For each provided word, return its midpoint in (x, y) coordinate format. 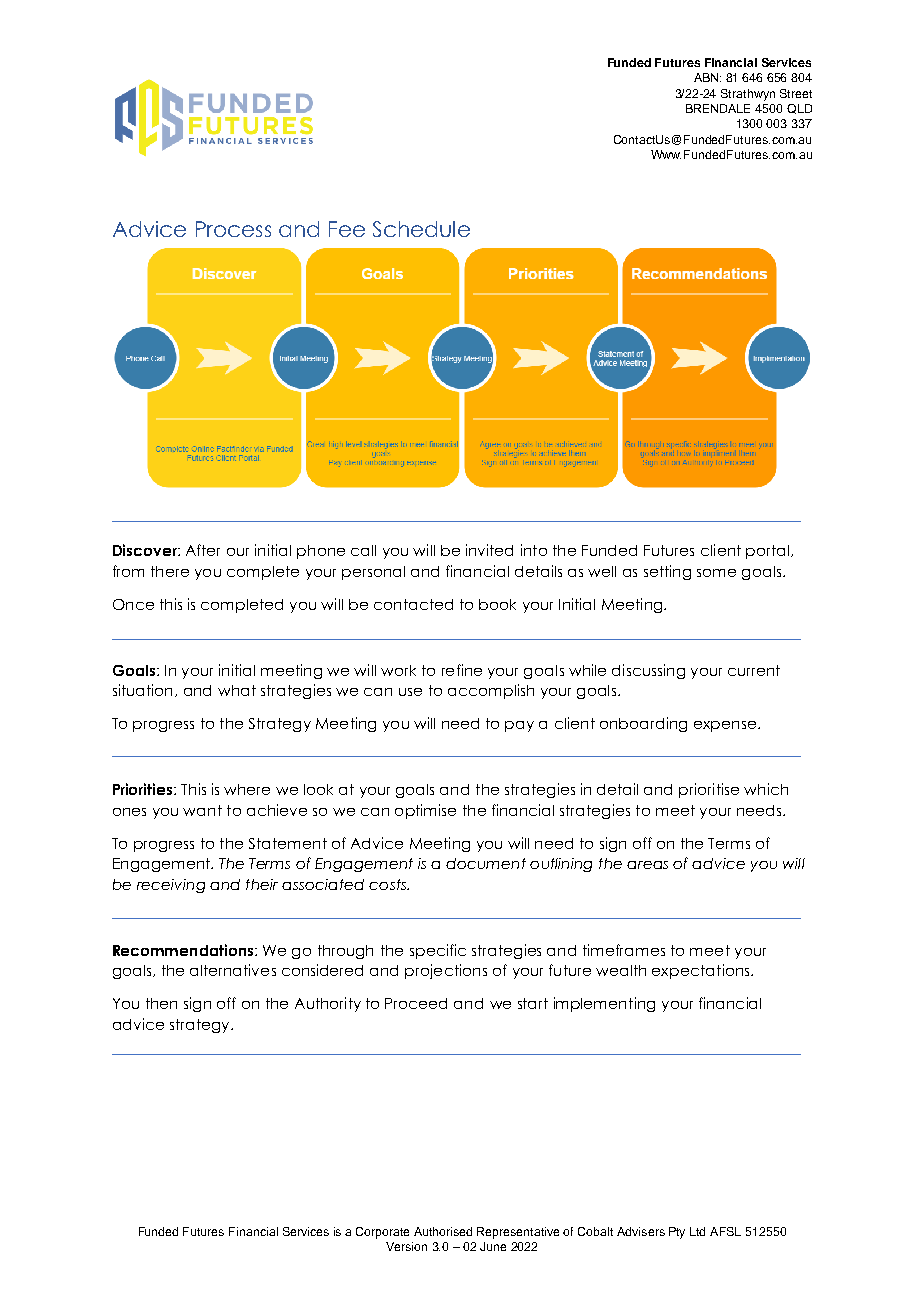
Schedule (421, 229)
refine (462, 670)
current (754, 670)
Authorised (443, 1231)
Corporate (382, 1233)
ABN (707, 77)
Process (233, 229)
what (237, 690)
